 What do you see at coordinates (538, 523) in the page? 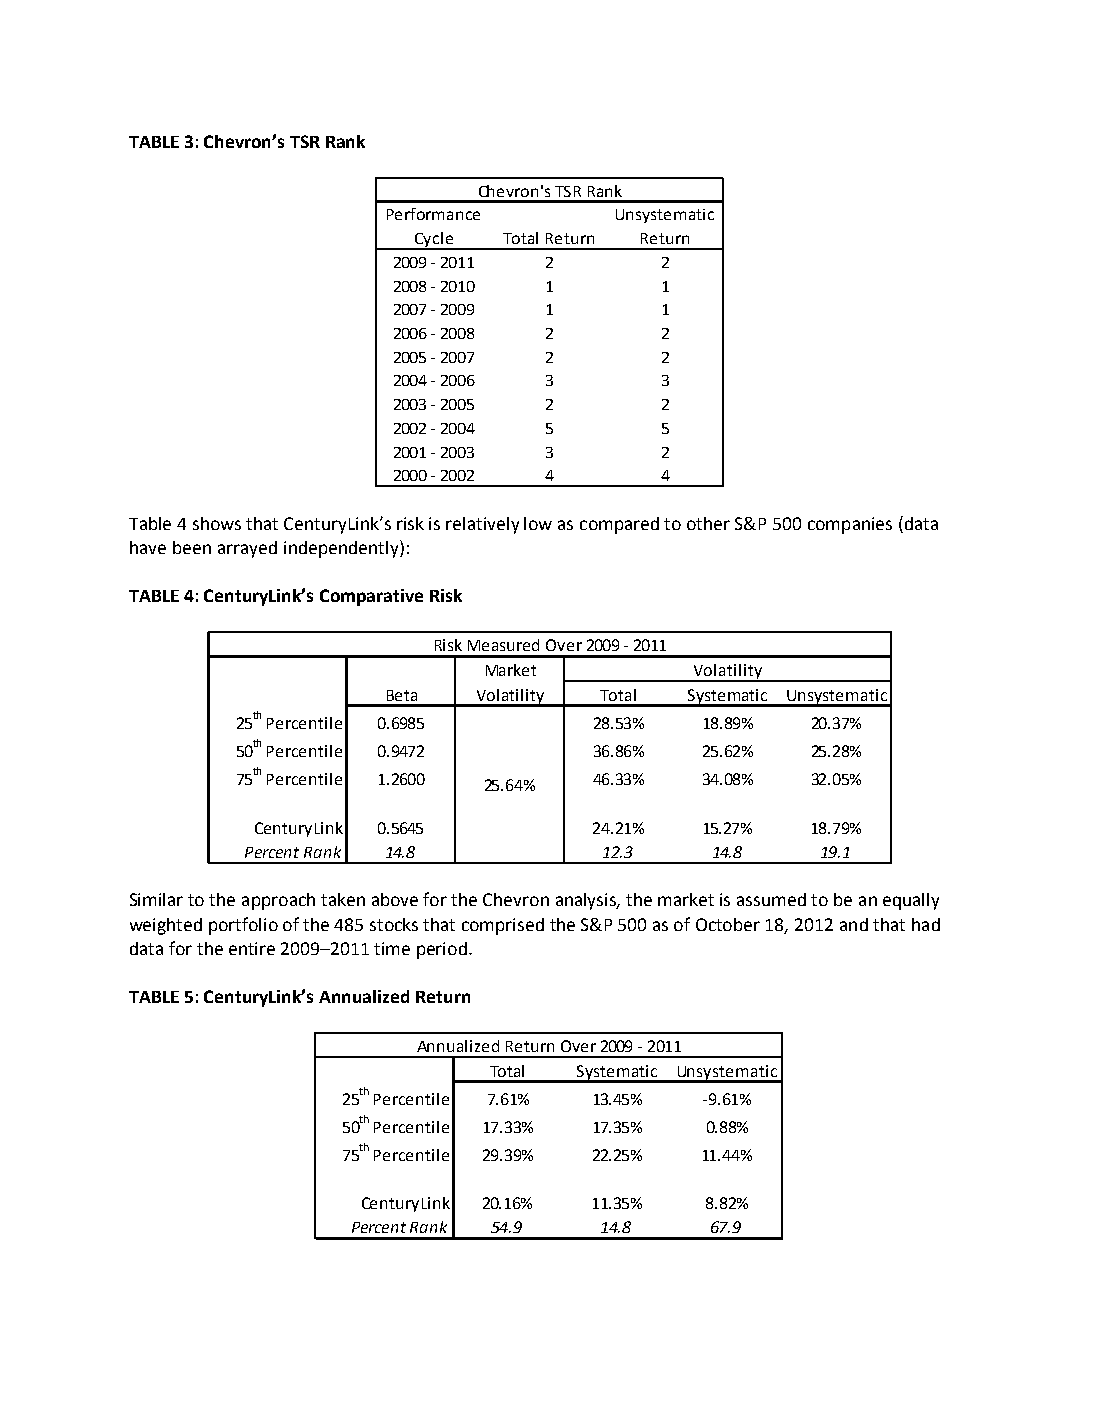
I see `low` at bounding box center [538, 523].
